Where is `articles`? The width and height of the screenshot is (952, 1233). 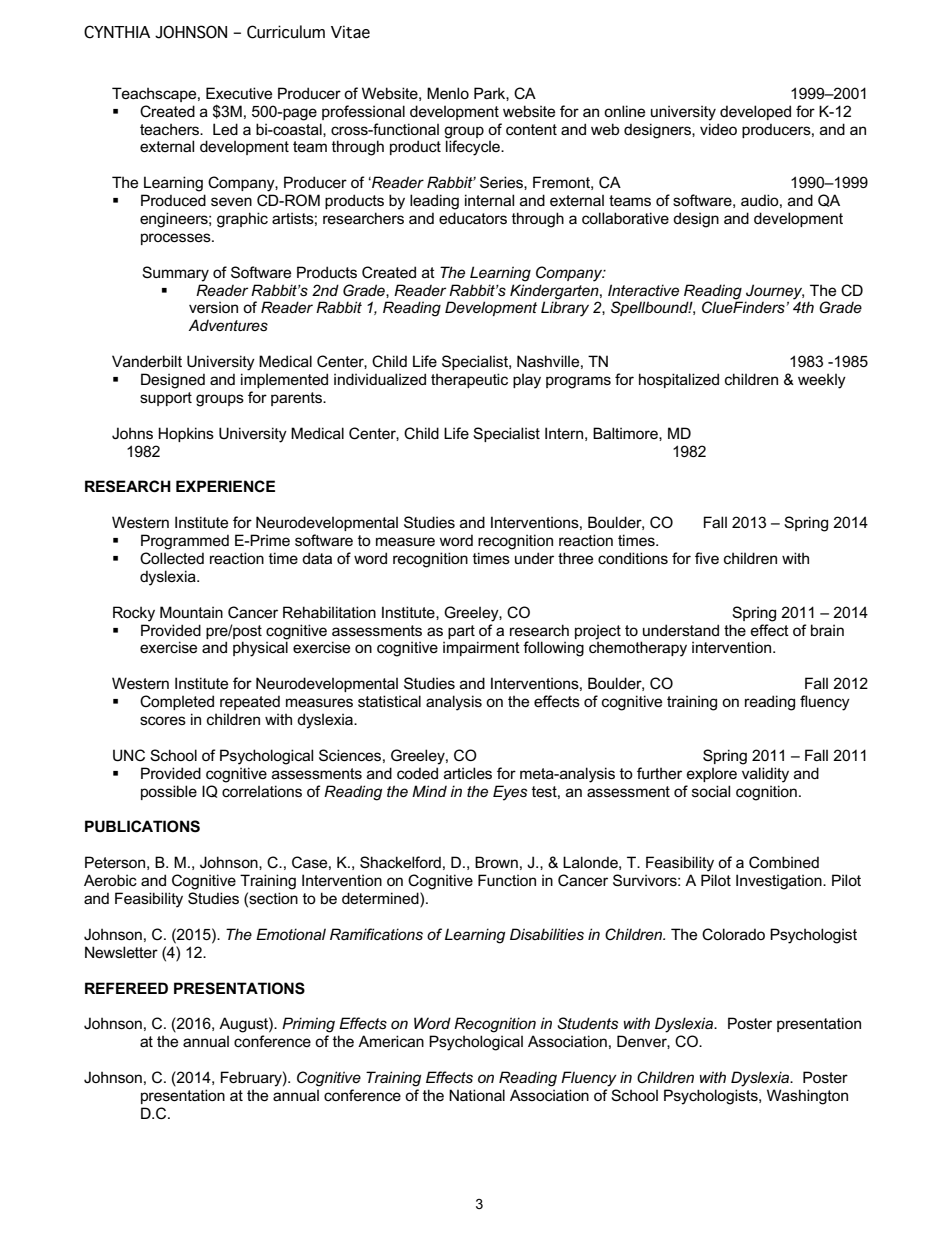
articles is located at coordinates (468, 773).
